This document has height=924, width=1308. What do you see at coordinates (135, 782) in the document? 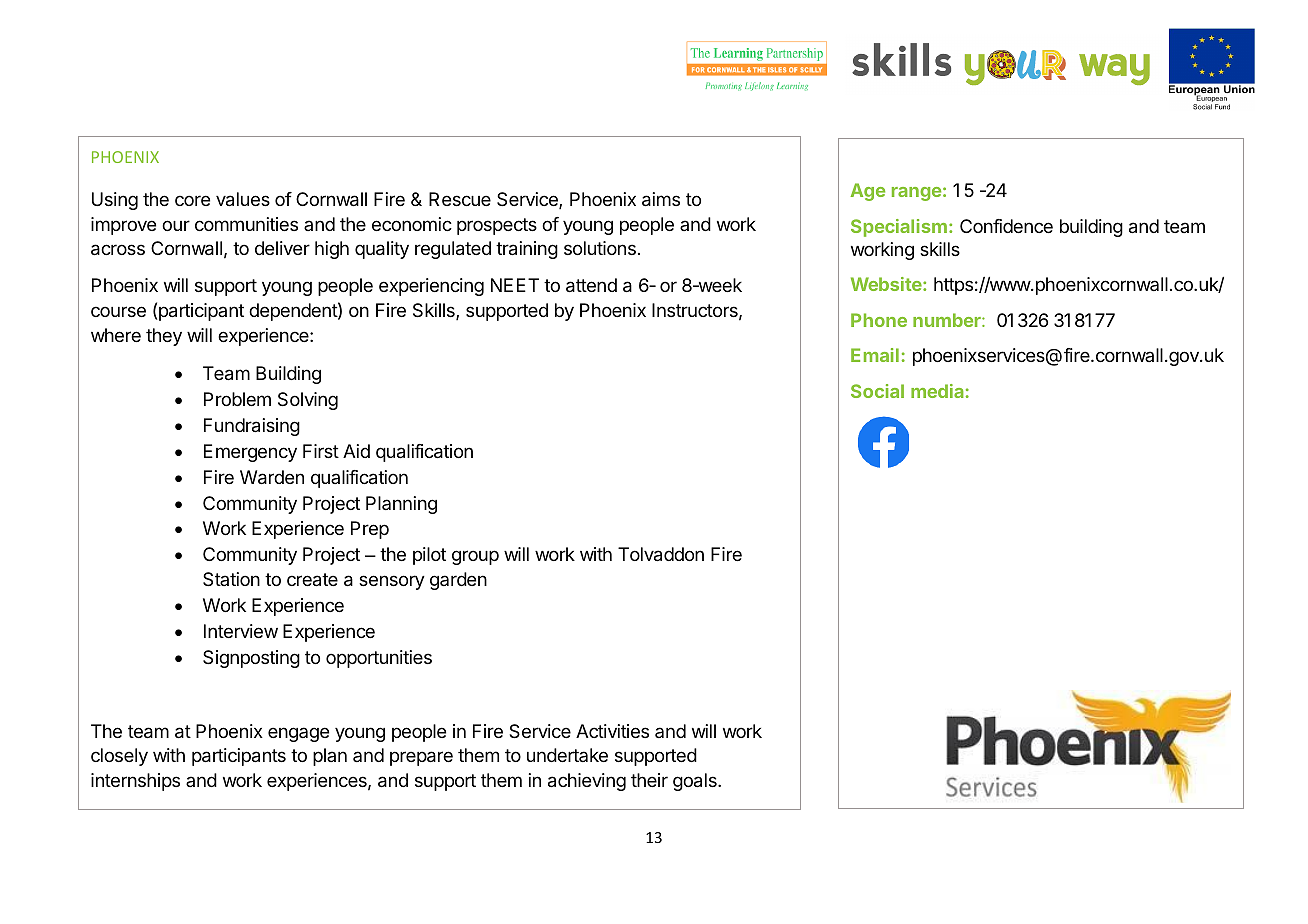
I see `internships` at bounding box center [135, 782].
